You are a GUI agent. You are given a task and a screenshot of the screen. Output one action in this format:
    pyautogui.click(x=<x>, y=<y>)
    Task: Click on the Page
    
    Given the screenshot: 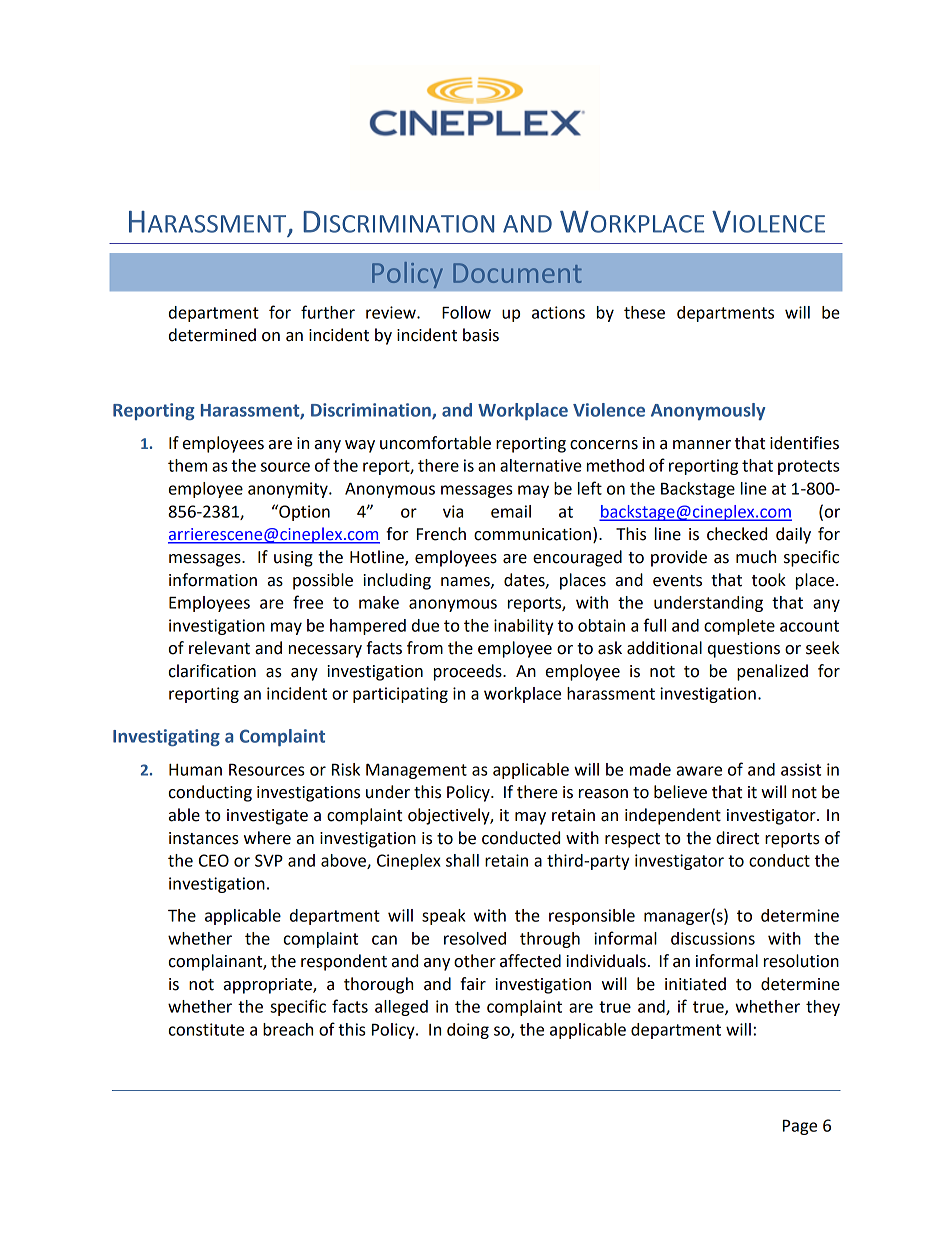 What is the action you would take?
    pyautogui.click(x=800, y=1127)
